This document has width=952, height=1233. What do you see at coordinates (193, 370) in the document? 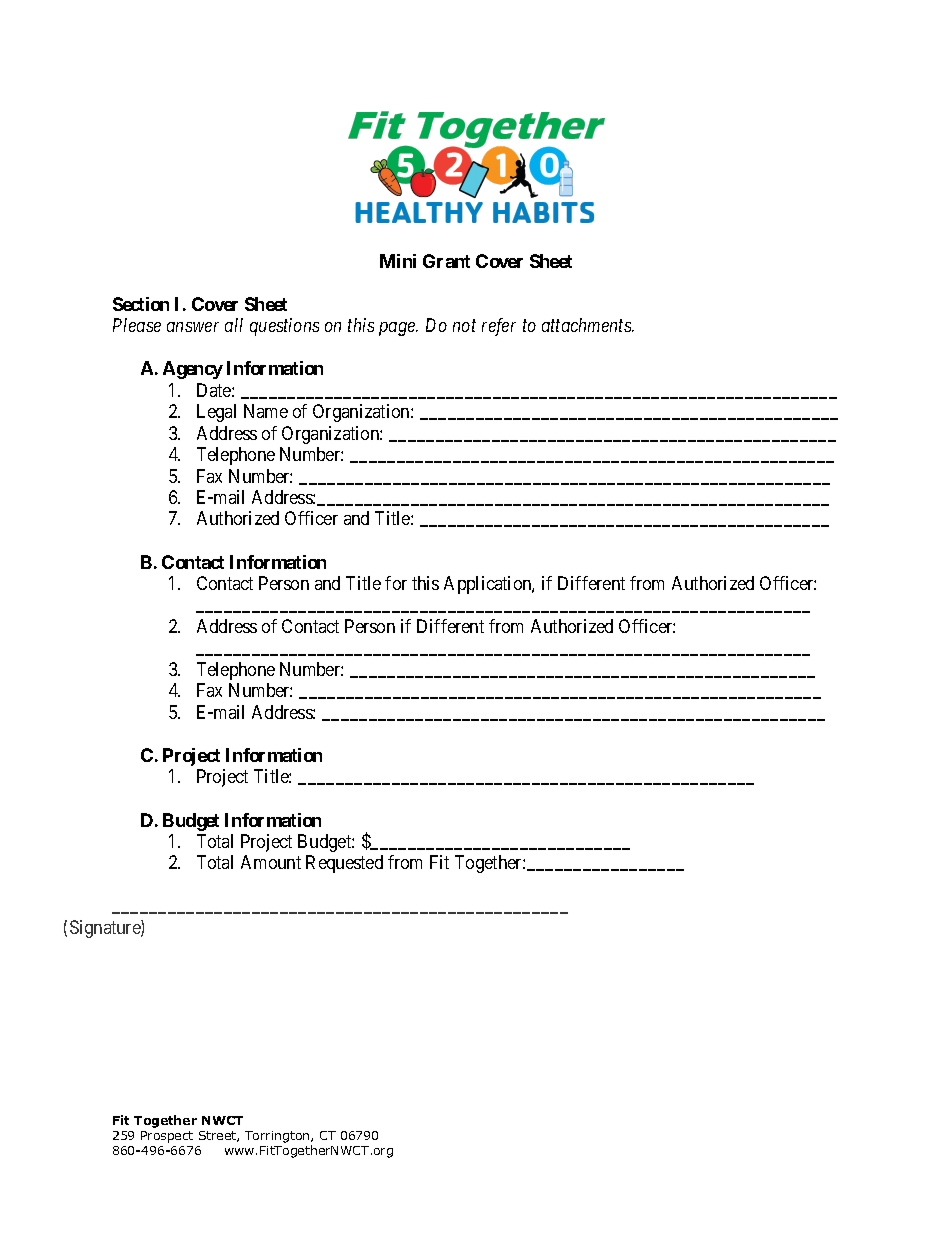
I see `Agency` at bounding box center [193, 370].
